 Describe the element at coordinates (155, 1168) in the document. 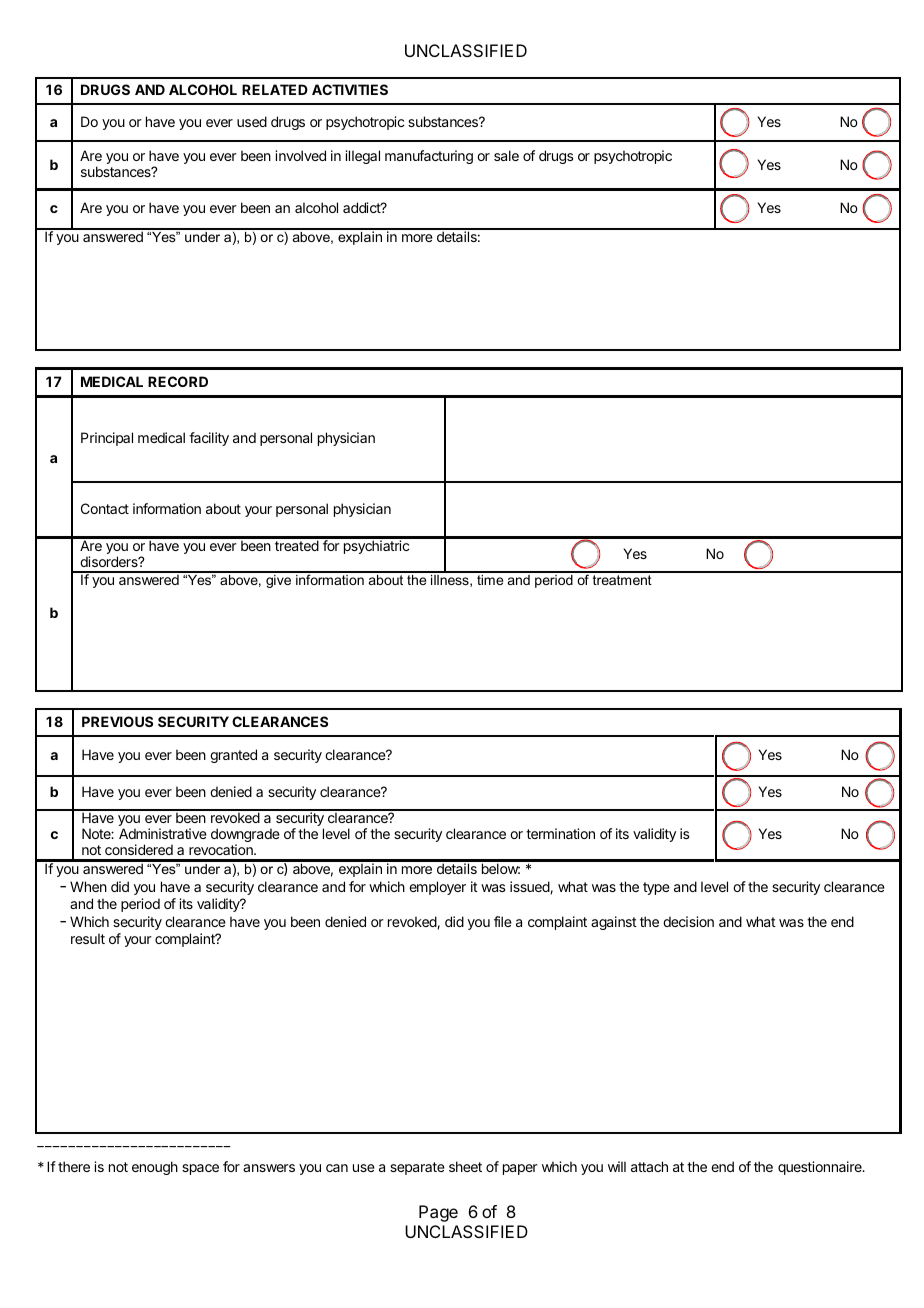

I see `enough` at that location.
